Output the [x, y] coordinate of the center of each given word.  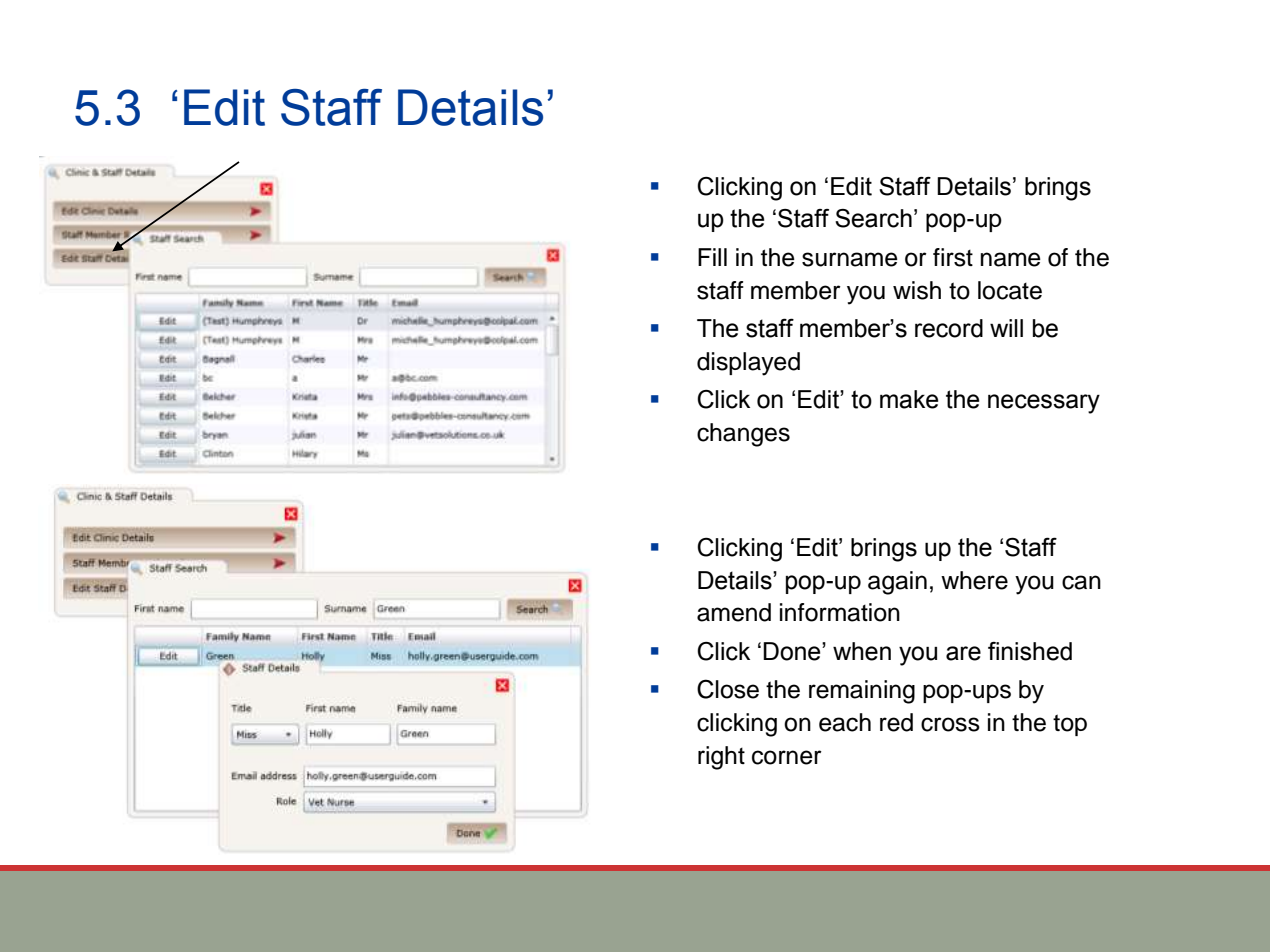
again [897, 583]
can [1081, 582]
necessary [1044, 404]
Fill [712, 257]
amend [734, 612]
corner [787, 757]
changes [743, 435]
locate [1010, 290]
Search [873, 218]
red [896, 722]
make [909, 399]
